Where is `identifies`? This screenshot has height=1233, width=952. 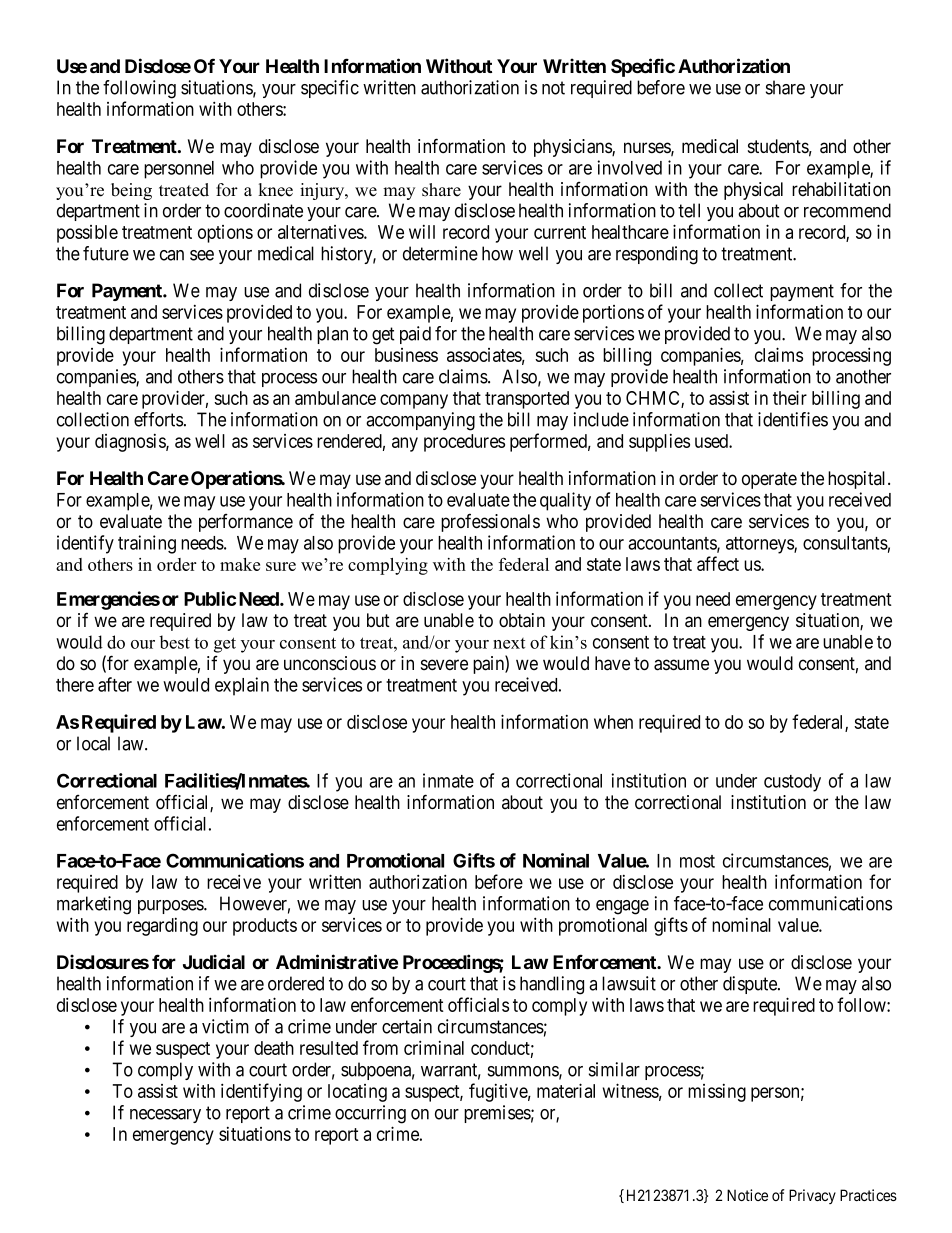
identifies is located at coordinates (793, 419).
